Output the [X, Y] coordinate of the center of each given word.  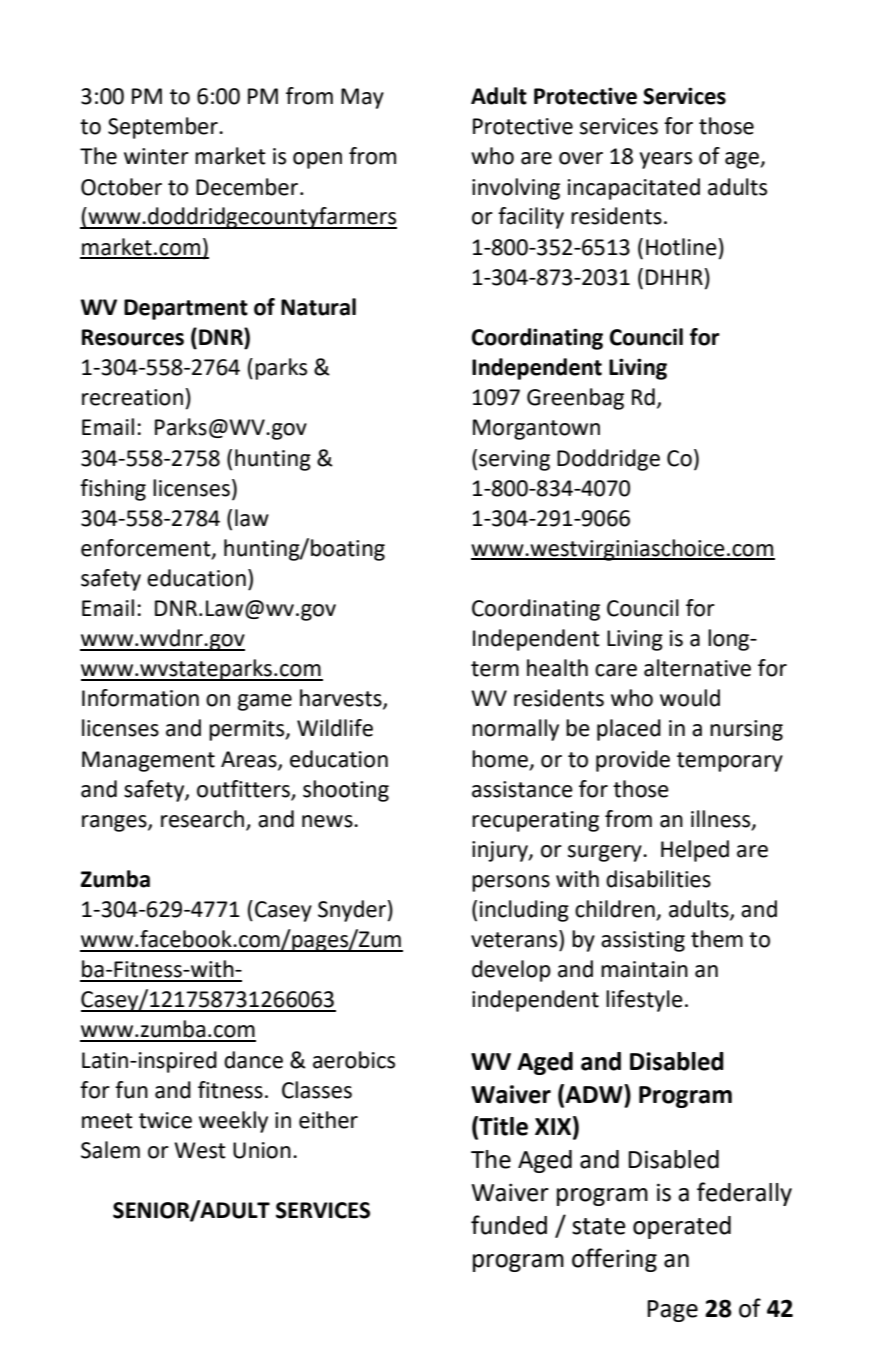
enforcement [147, 548]
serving [514, 460]
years [666, 160]
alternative [697, 668]
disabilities [658, 879]
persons [511, 883]
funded [509, 1225]
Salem [110, 1150]
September [164, 128]
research [202, 819]
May [362, 98]
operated [682, 1227]
